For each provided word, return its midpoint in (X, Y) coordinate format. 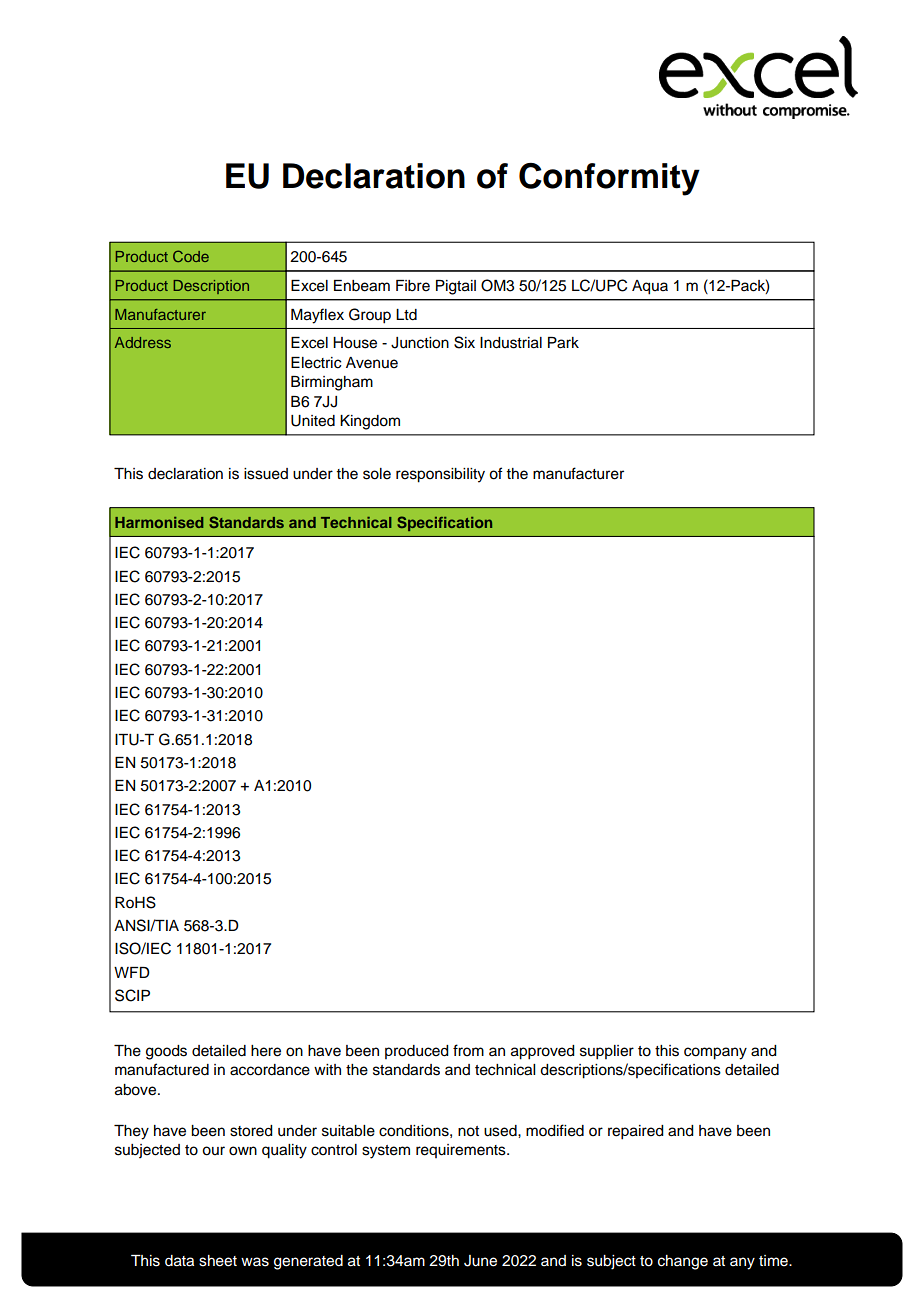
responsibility (440, 475)
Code (191, 256)
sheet (218, 1261)
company (715, 1053)
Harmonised (159, 522)
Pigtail (456, 287)
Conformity (609, 179)
